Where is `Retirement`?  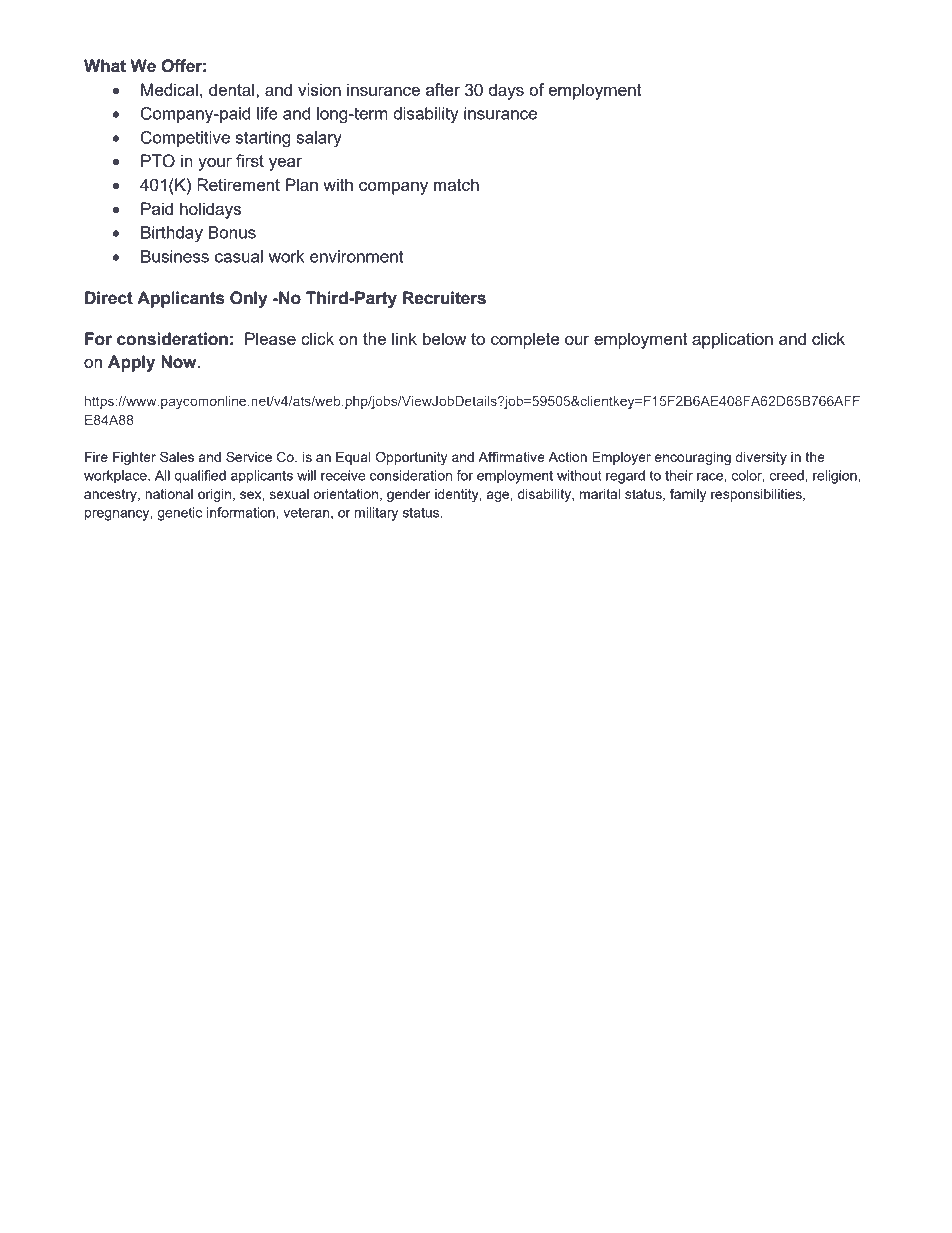
Retirement is located at coordinates (238, 184).
